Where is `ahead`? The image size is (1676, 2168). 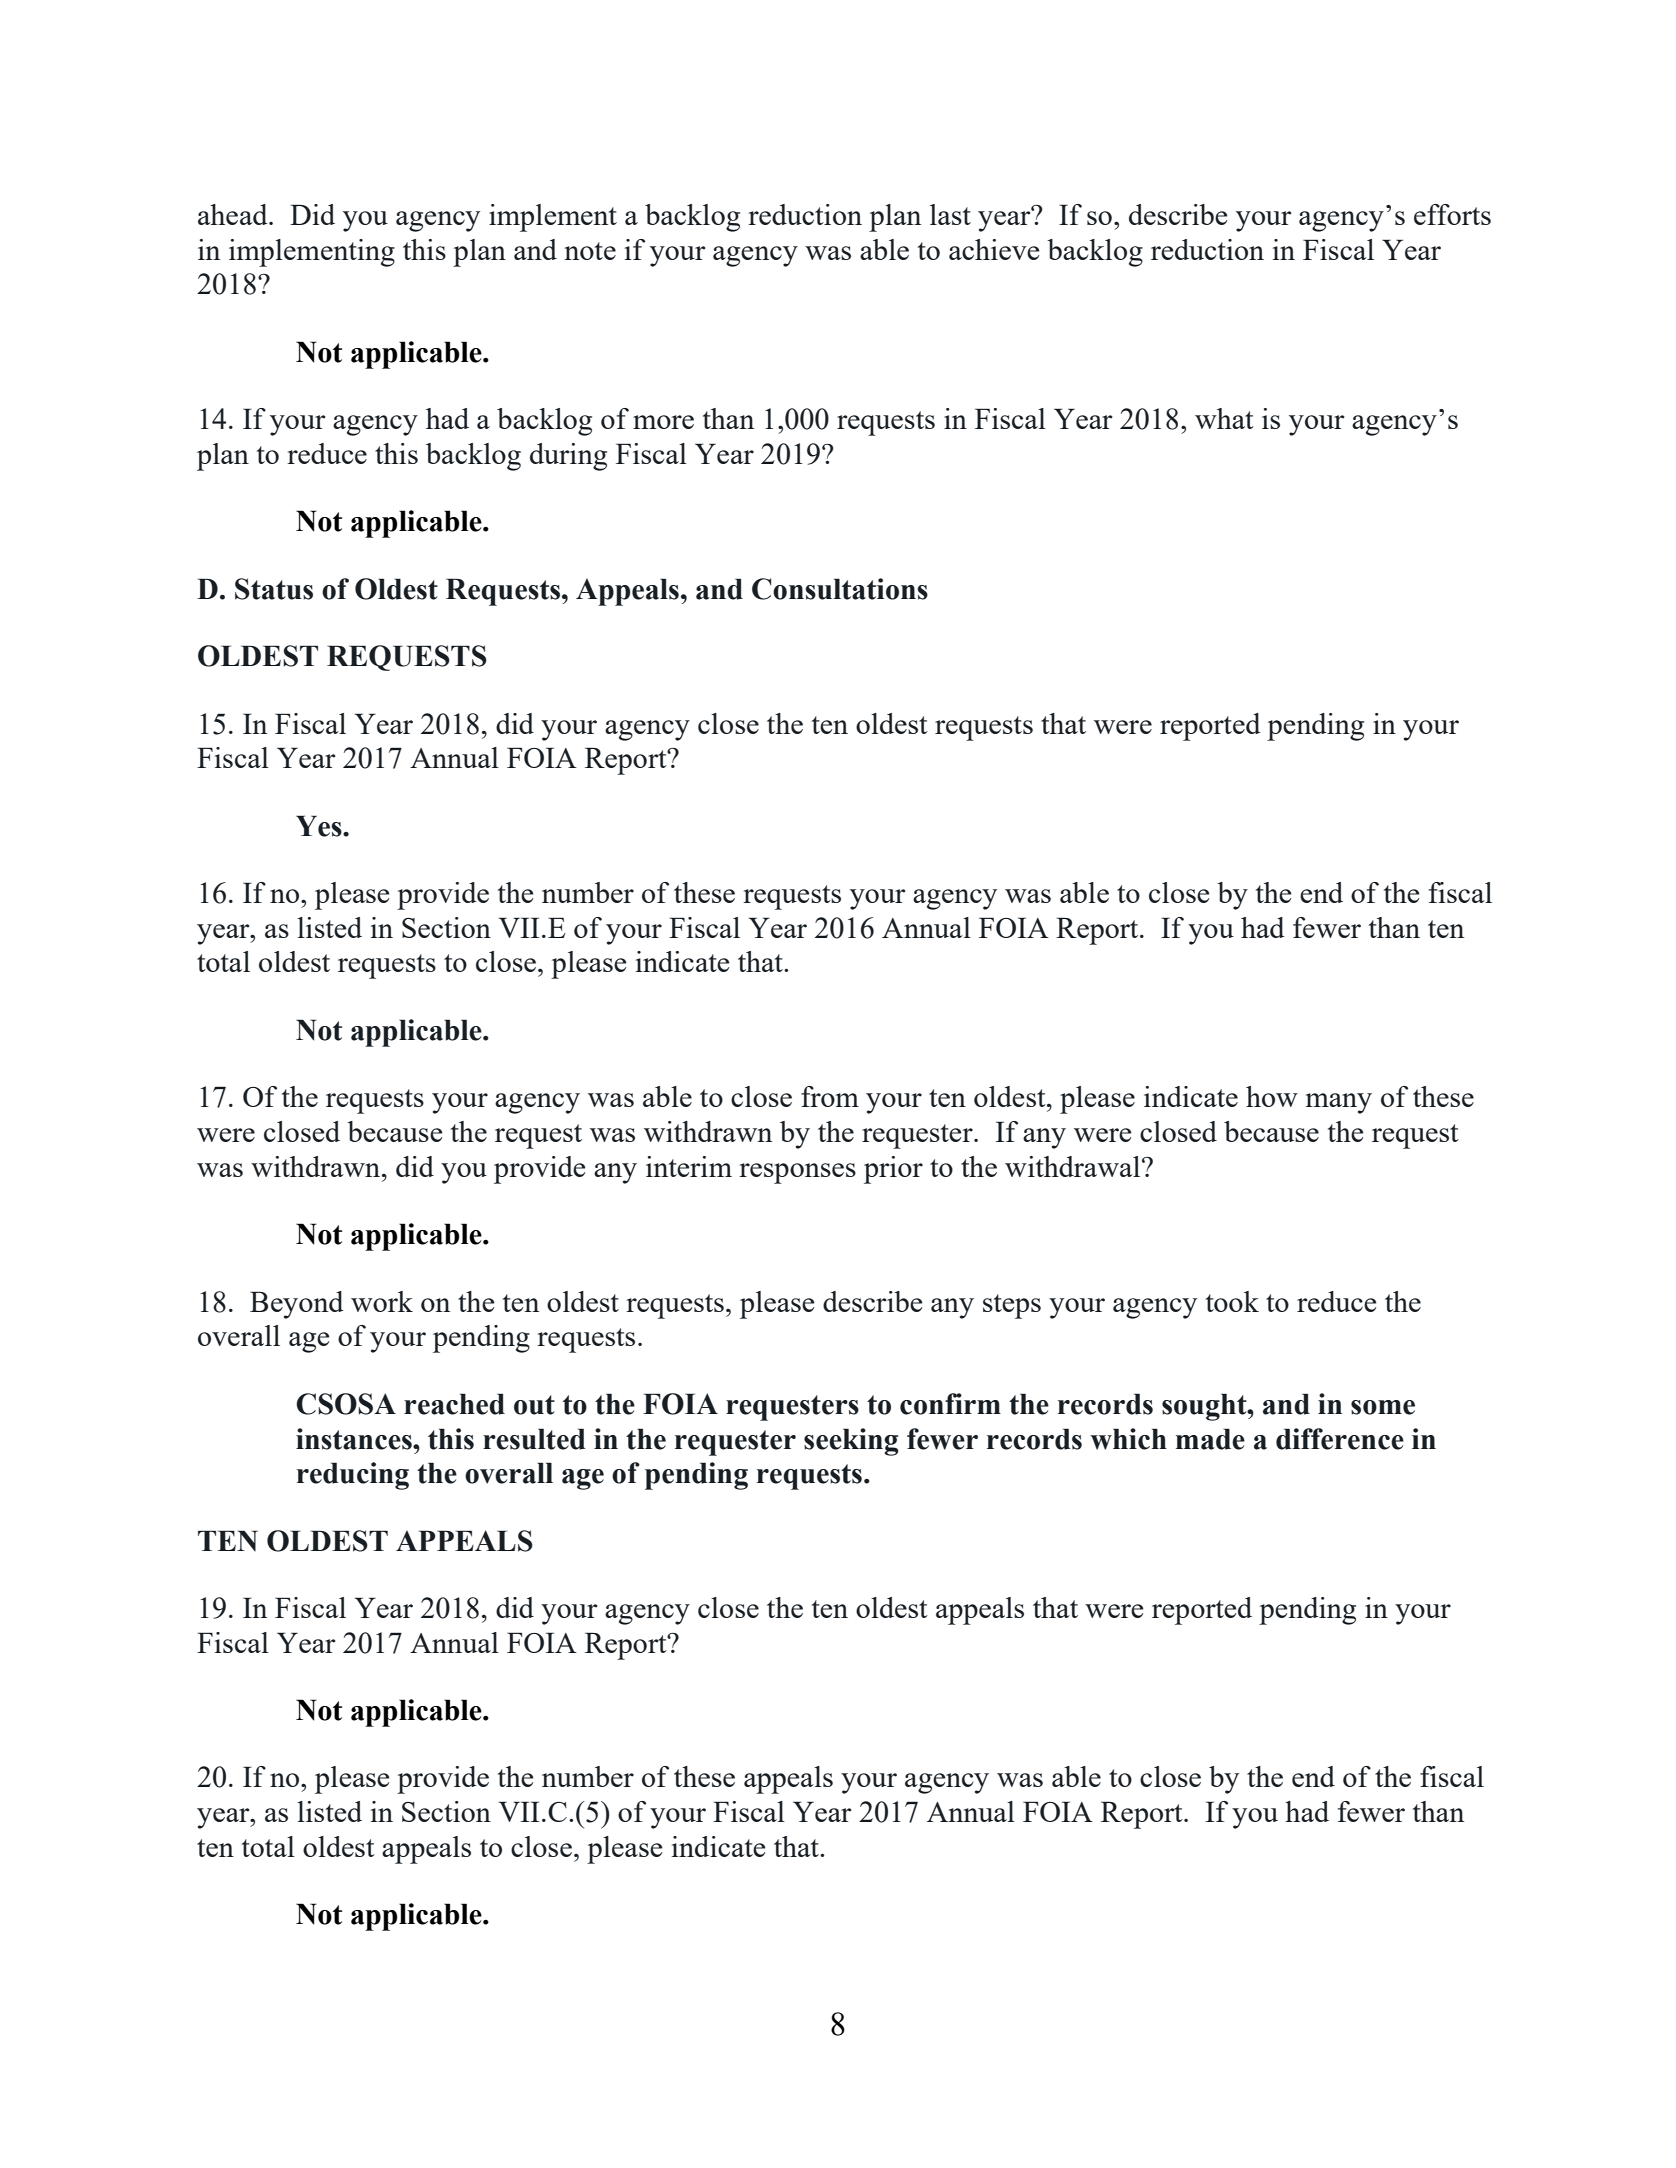 ahead is located at coordinates (234, 214).
